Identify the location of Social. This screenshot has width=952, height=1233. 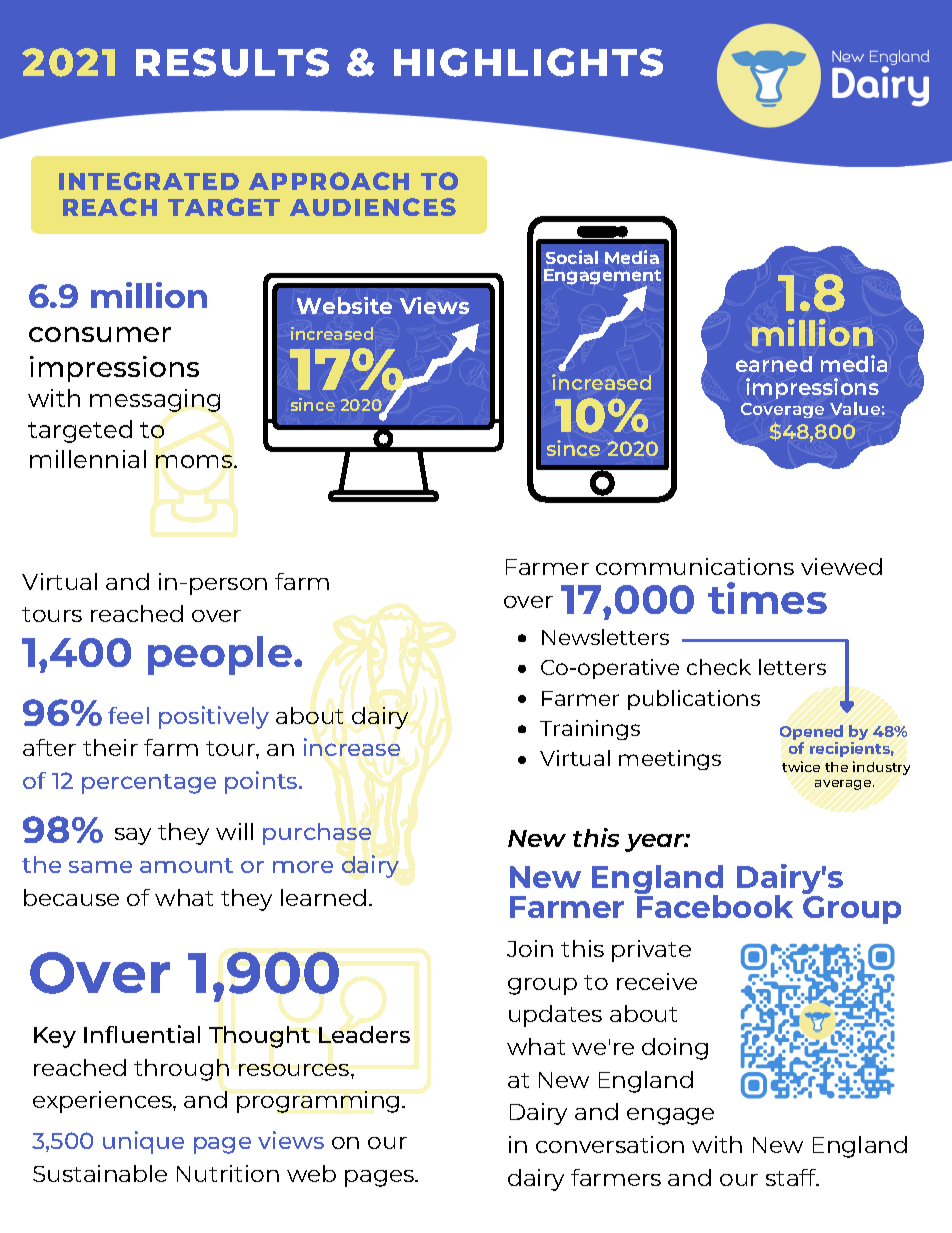
(572, 257).
